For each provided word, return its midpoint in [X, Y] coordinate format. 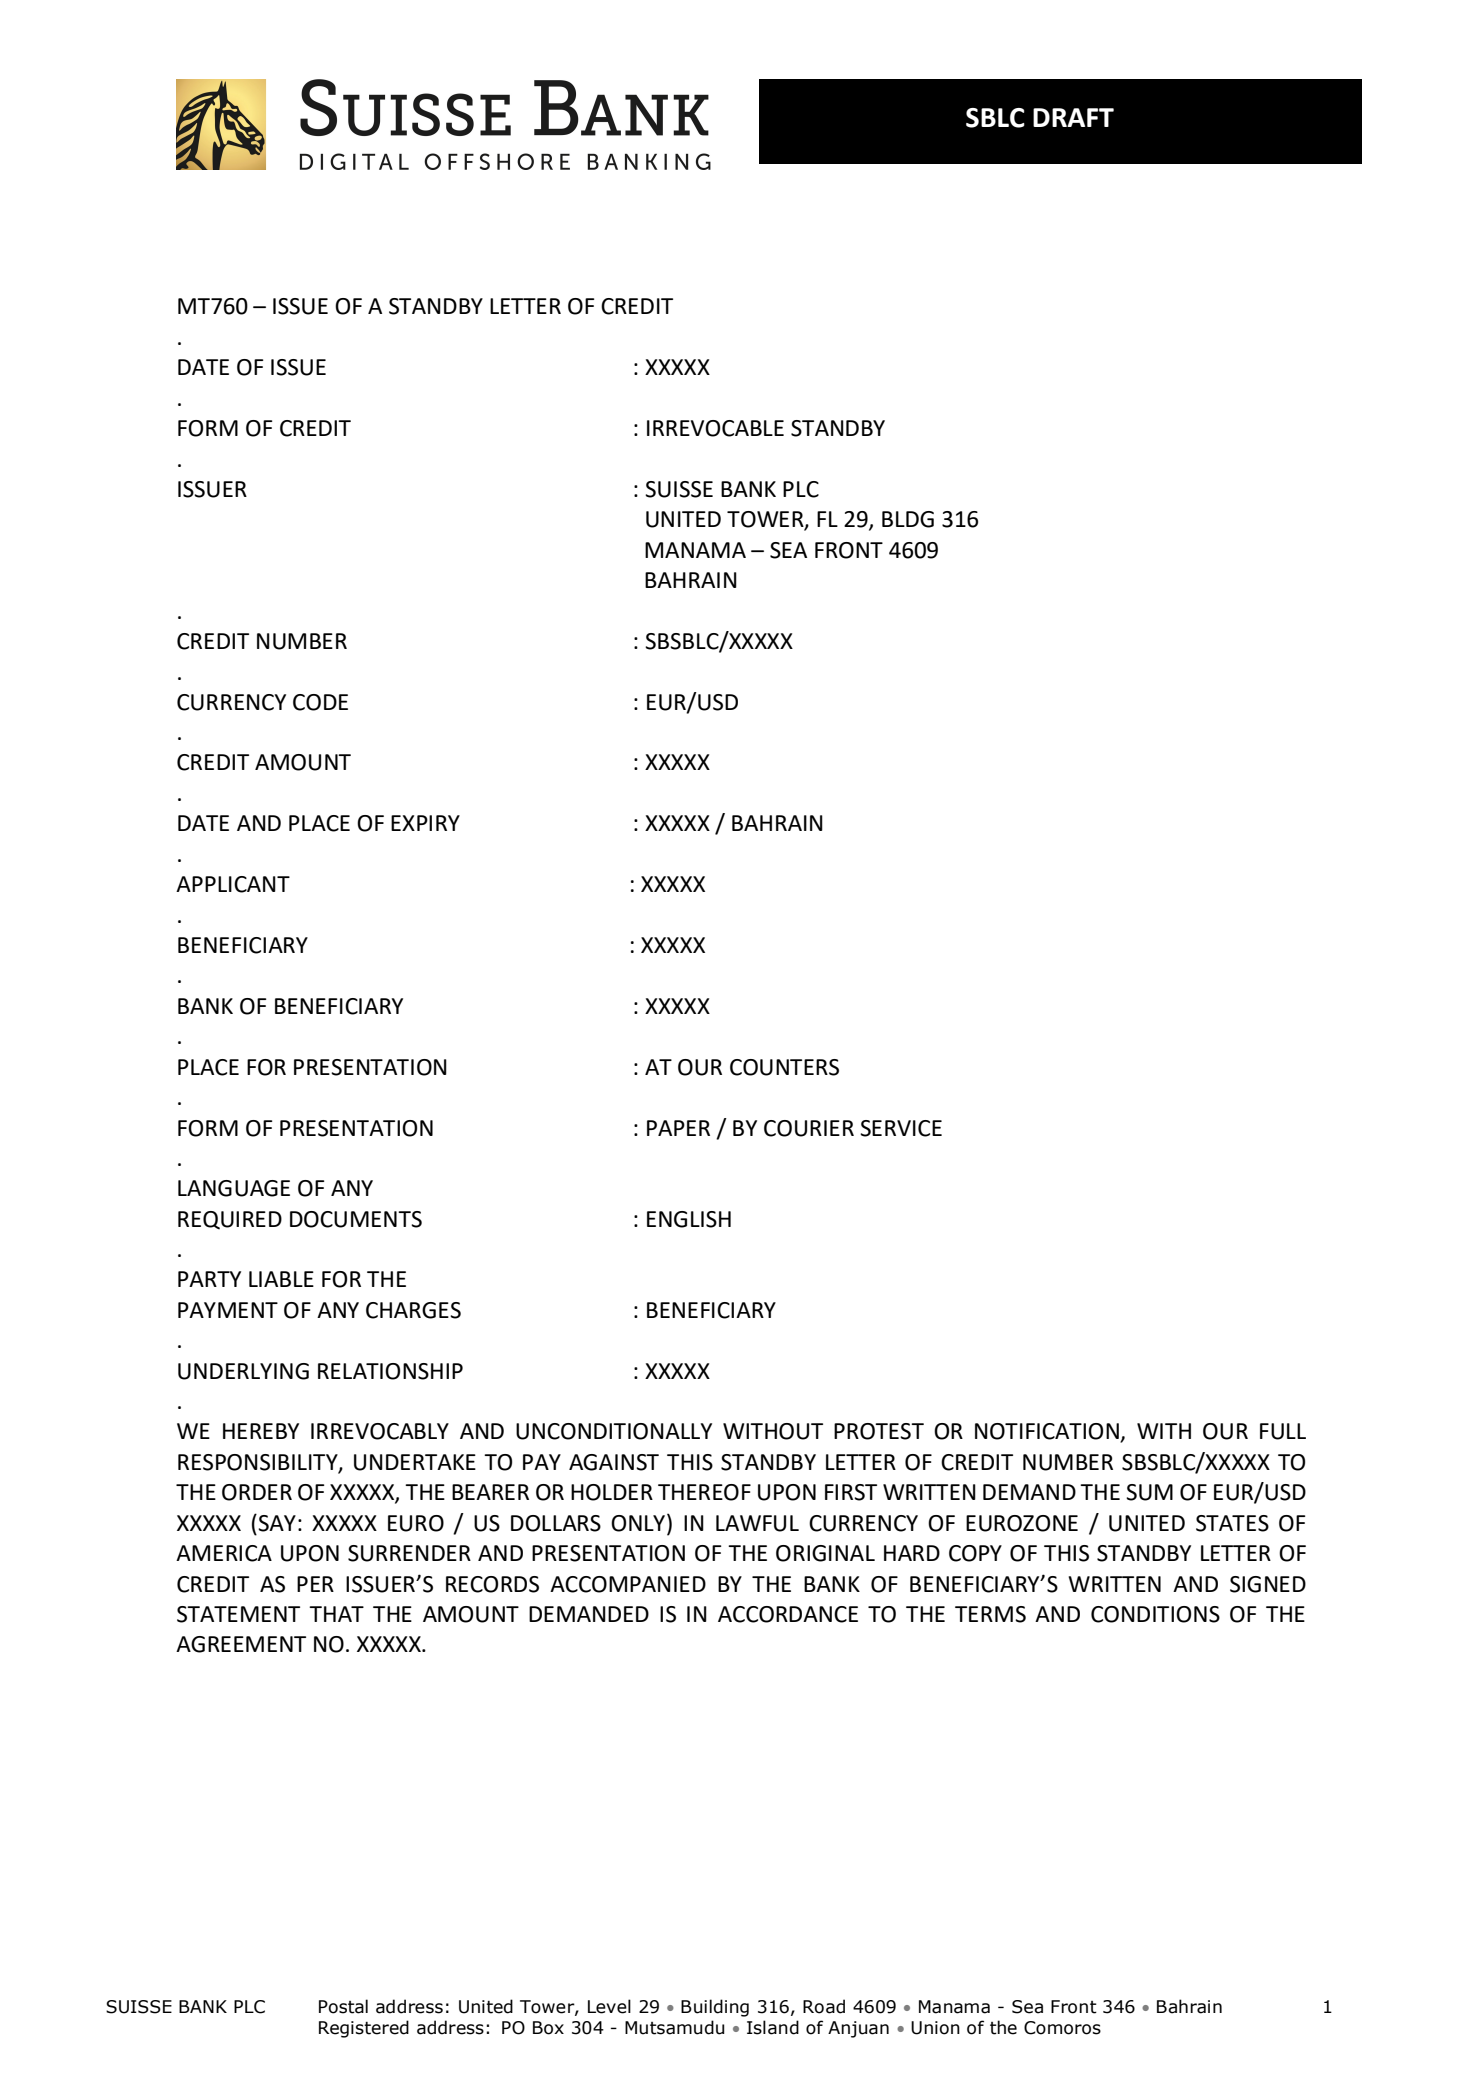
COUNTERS [784, 1067]
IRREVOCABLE [715, 428]
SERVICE [901, 1128]
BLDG [908, 519]
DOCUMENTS [356, 1219]
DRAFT [1073, 117]
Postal [343, 2006]
